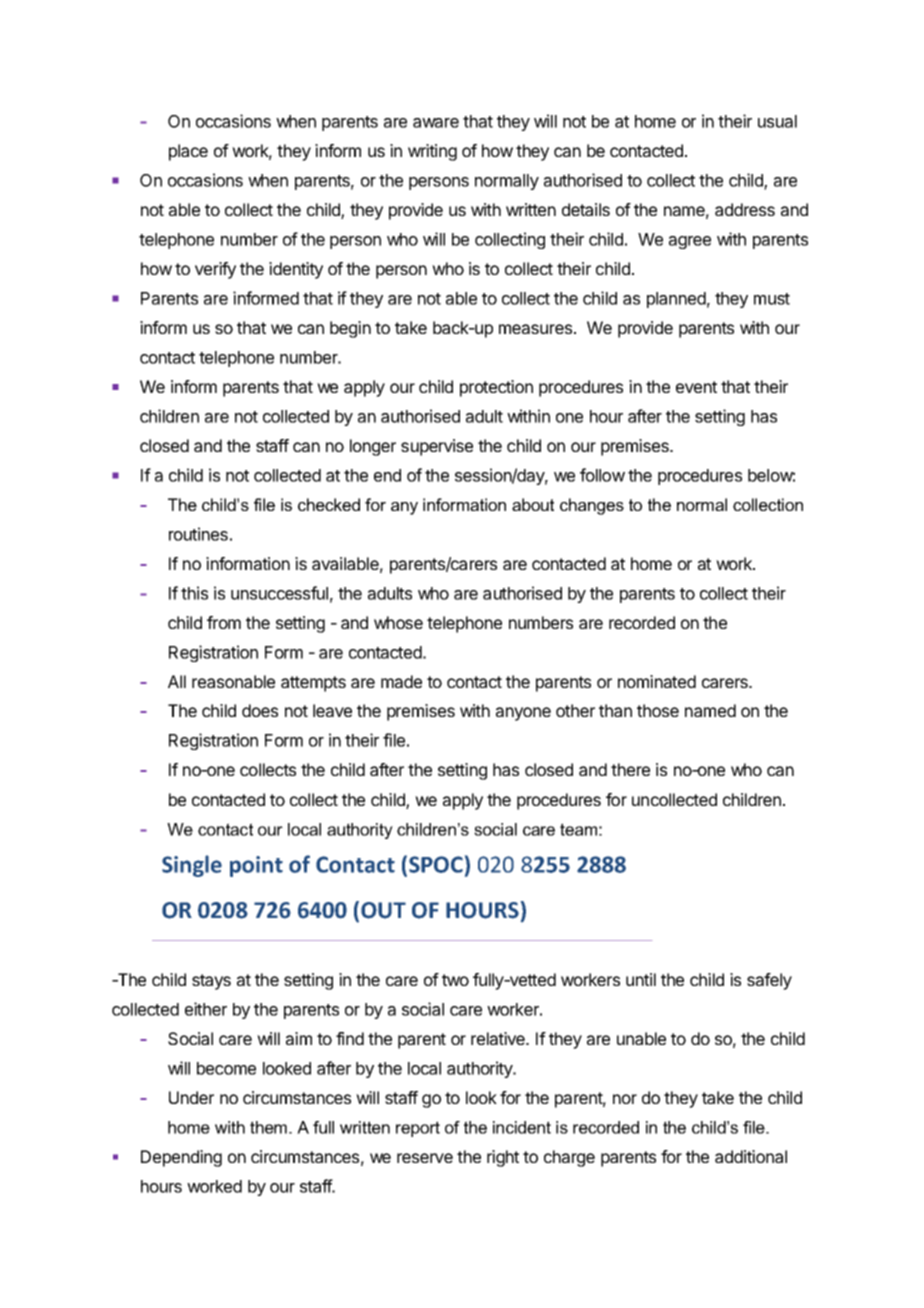  I want to click on follow, so click(602, 475).
